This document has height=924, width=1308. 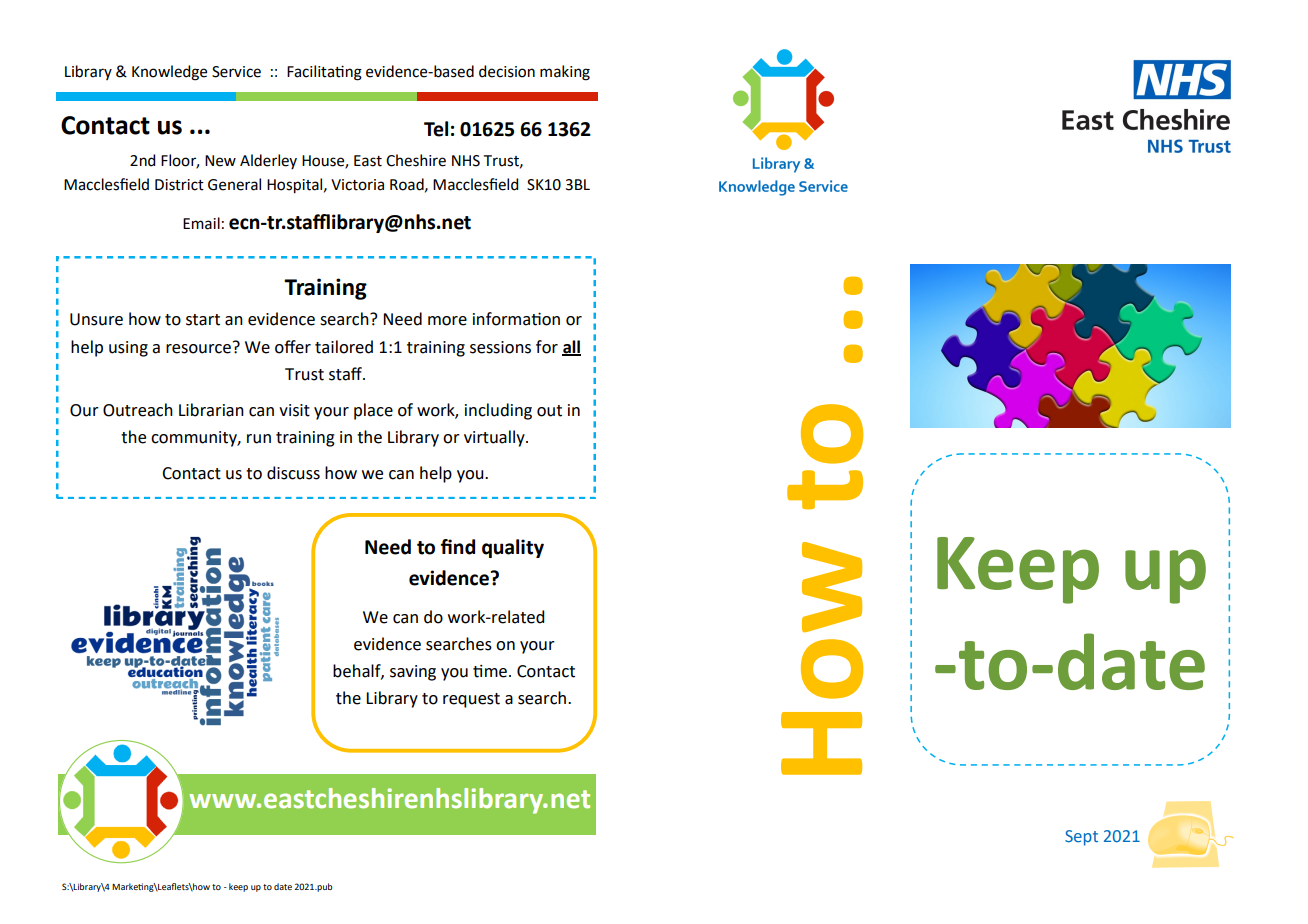 I want to click on quality, so click(x=513, y=548).
